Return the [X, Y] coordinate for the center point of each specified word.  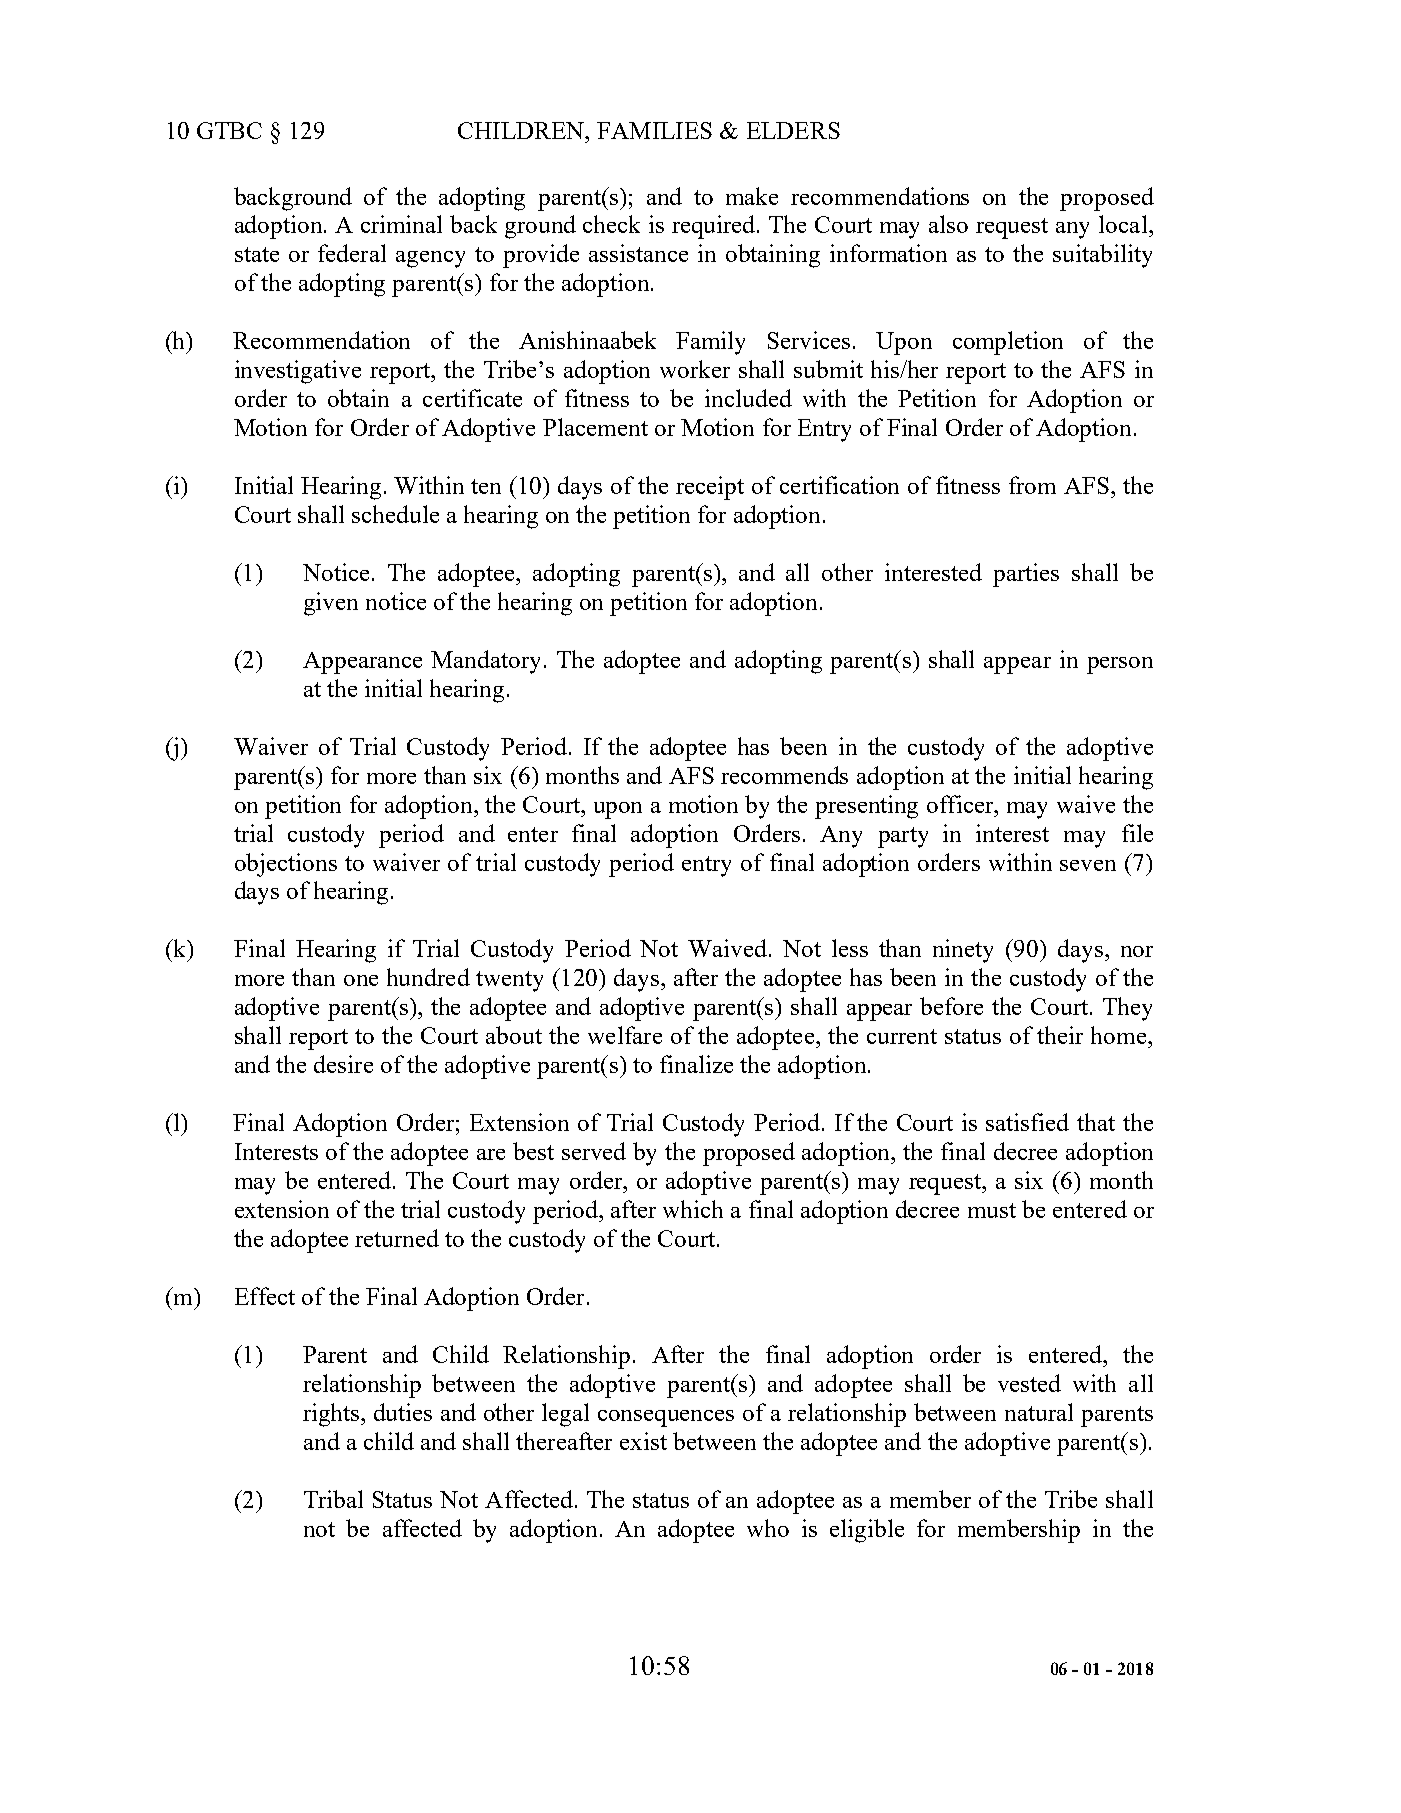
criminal [401, 224]
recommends [784, 775]
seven [1088, 865]
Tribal [333, 1499]
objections [286, 865]
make [752, 196]
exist [643, 1441]
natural [1039, 1412]
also [948, 224]
